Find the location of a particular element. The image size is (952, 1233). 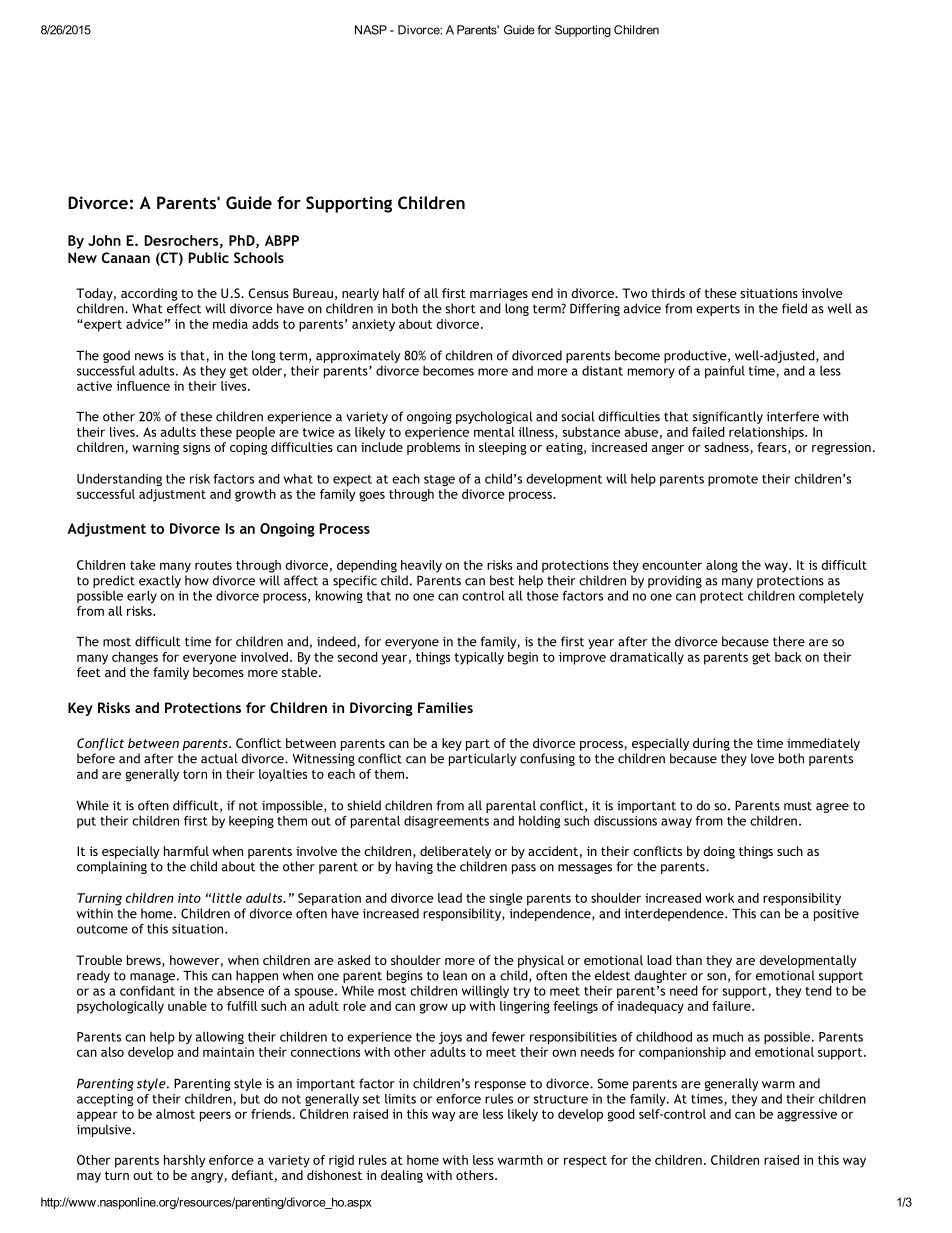

harshly is located at coordinates (184, 1161).
